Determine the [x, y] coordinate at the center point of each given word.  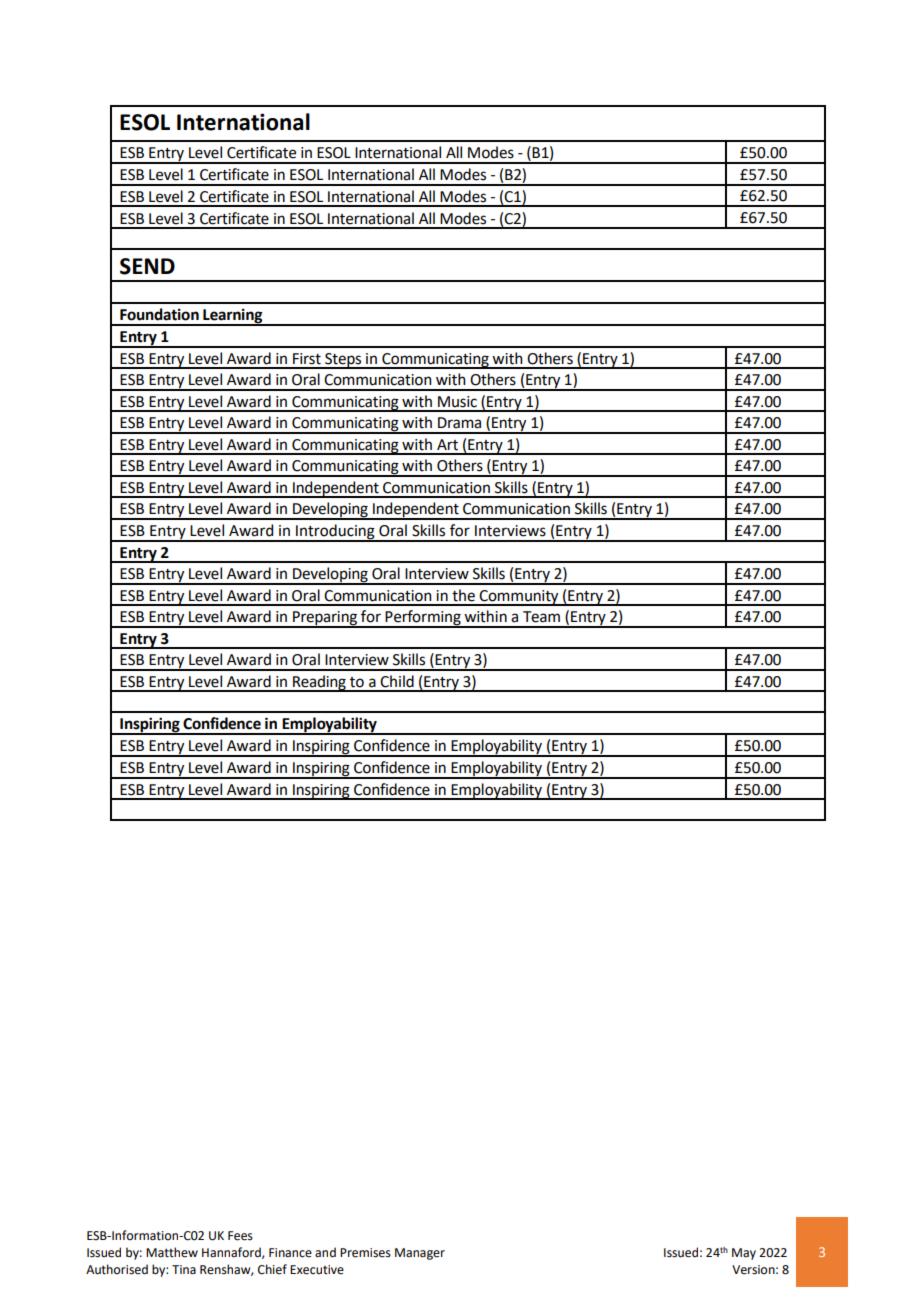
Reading [319, 683]
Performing [423, 619]
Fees [240, 1236]
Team [541, 617]
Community [519, 598]
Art [447, 445]
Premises [365, 1253]
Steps [343, 361]
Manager [420, 1254]
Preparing [325, 619]
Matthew [172, 1252]
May [744, 1254]
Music [457, 402]
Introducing [335, 532]
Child [397, 681]
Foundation [159, 314]
